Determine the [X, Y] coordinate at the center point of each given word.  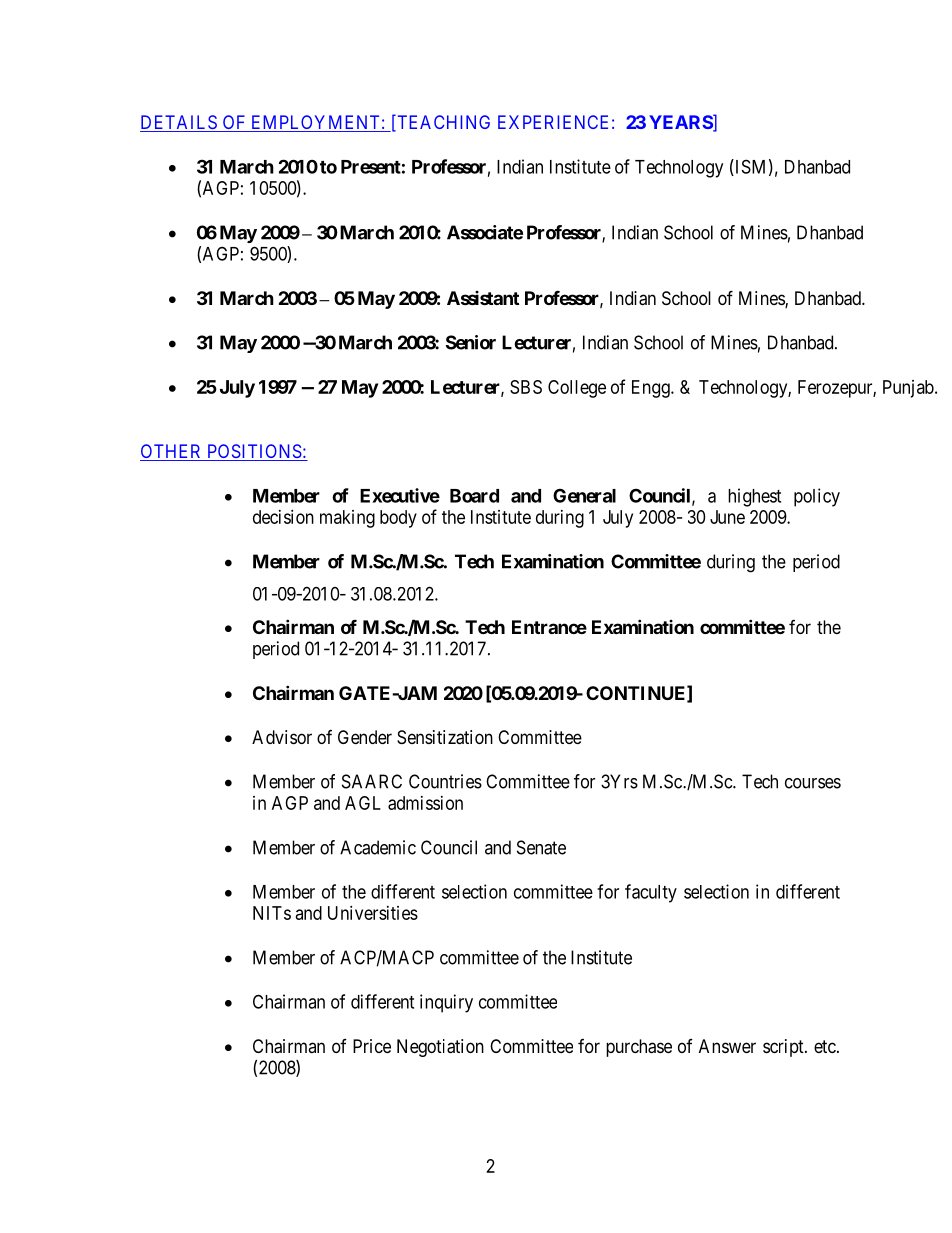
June [727, 517]
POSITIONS [254, 452]
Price [372, 1046]
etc [825, 1046]
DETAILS [179, 123]
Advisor [282, 737]
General [584, 495]
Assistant [483, 298]
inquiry [446, 1003]
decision [283, 517]
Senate [541, 847]
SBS [526, 387]
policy [817, 497]
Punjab [909, 389]
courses [813, 783]
